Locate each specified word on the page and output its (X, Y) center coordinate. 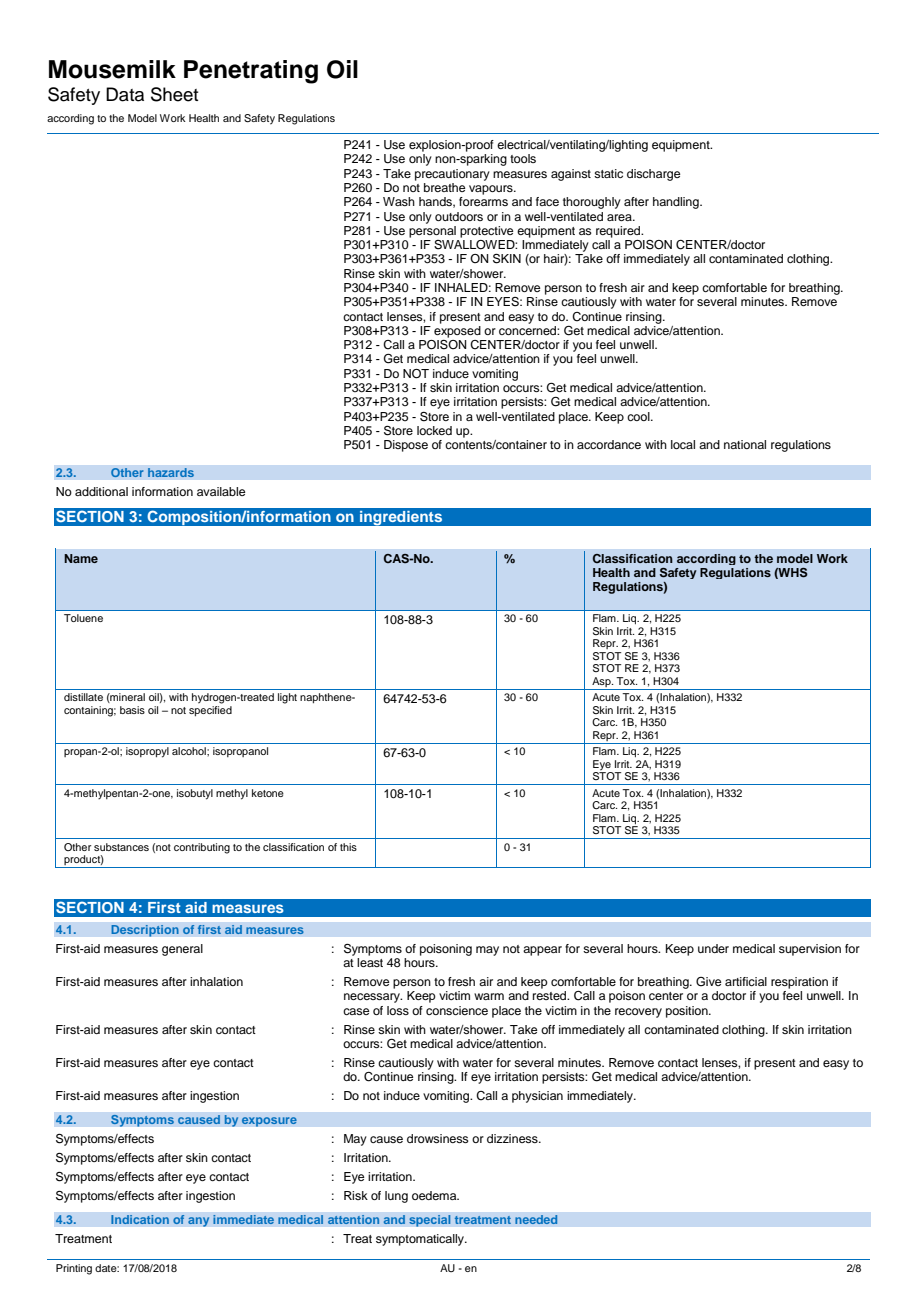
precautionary (452, 175)
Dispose (406, 446)
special (430, 1221)
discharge (653, 175)
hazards (171, 473)
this (348, 847)
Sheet (174, 94)
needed (536, 1220)
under (713, 948)
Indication (140, 1220)
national (745, 444)
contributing (202, 848)
